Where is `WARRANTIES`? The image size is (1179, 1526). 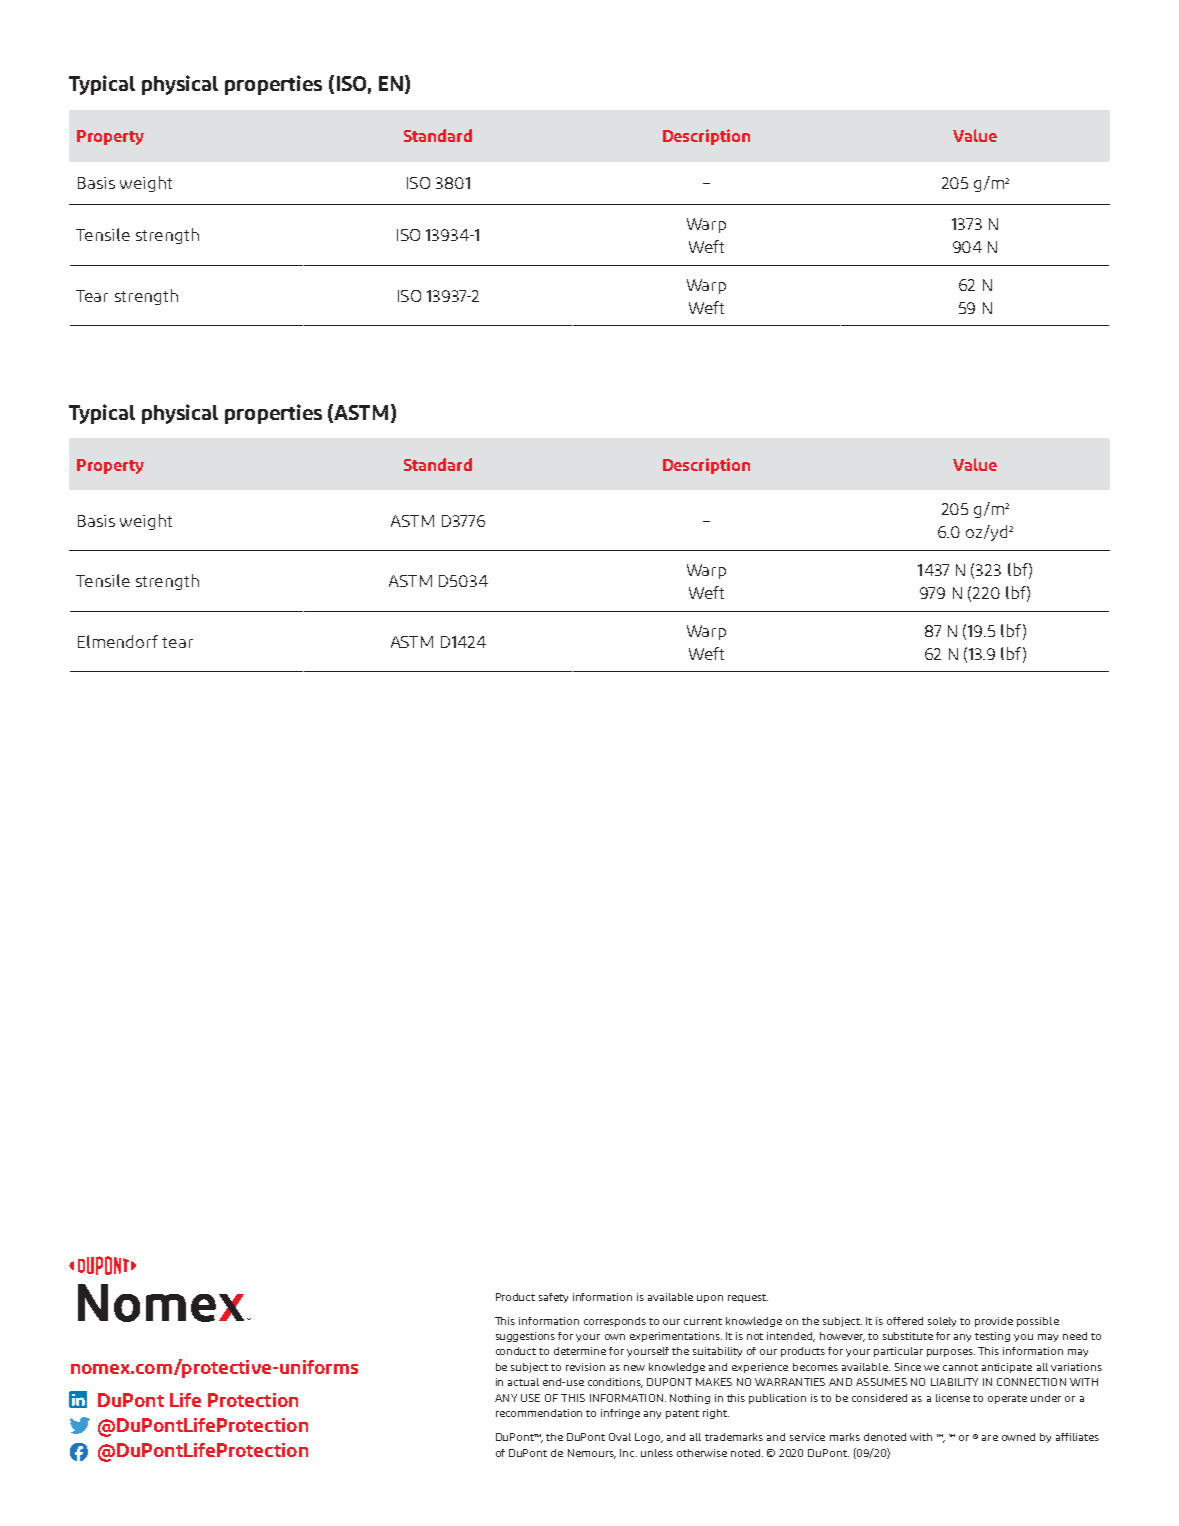 WARRANTIES is located at coordinates (790, 1382).
